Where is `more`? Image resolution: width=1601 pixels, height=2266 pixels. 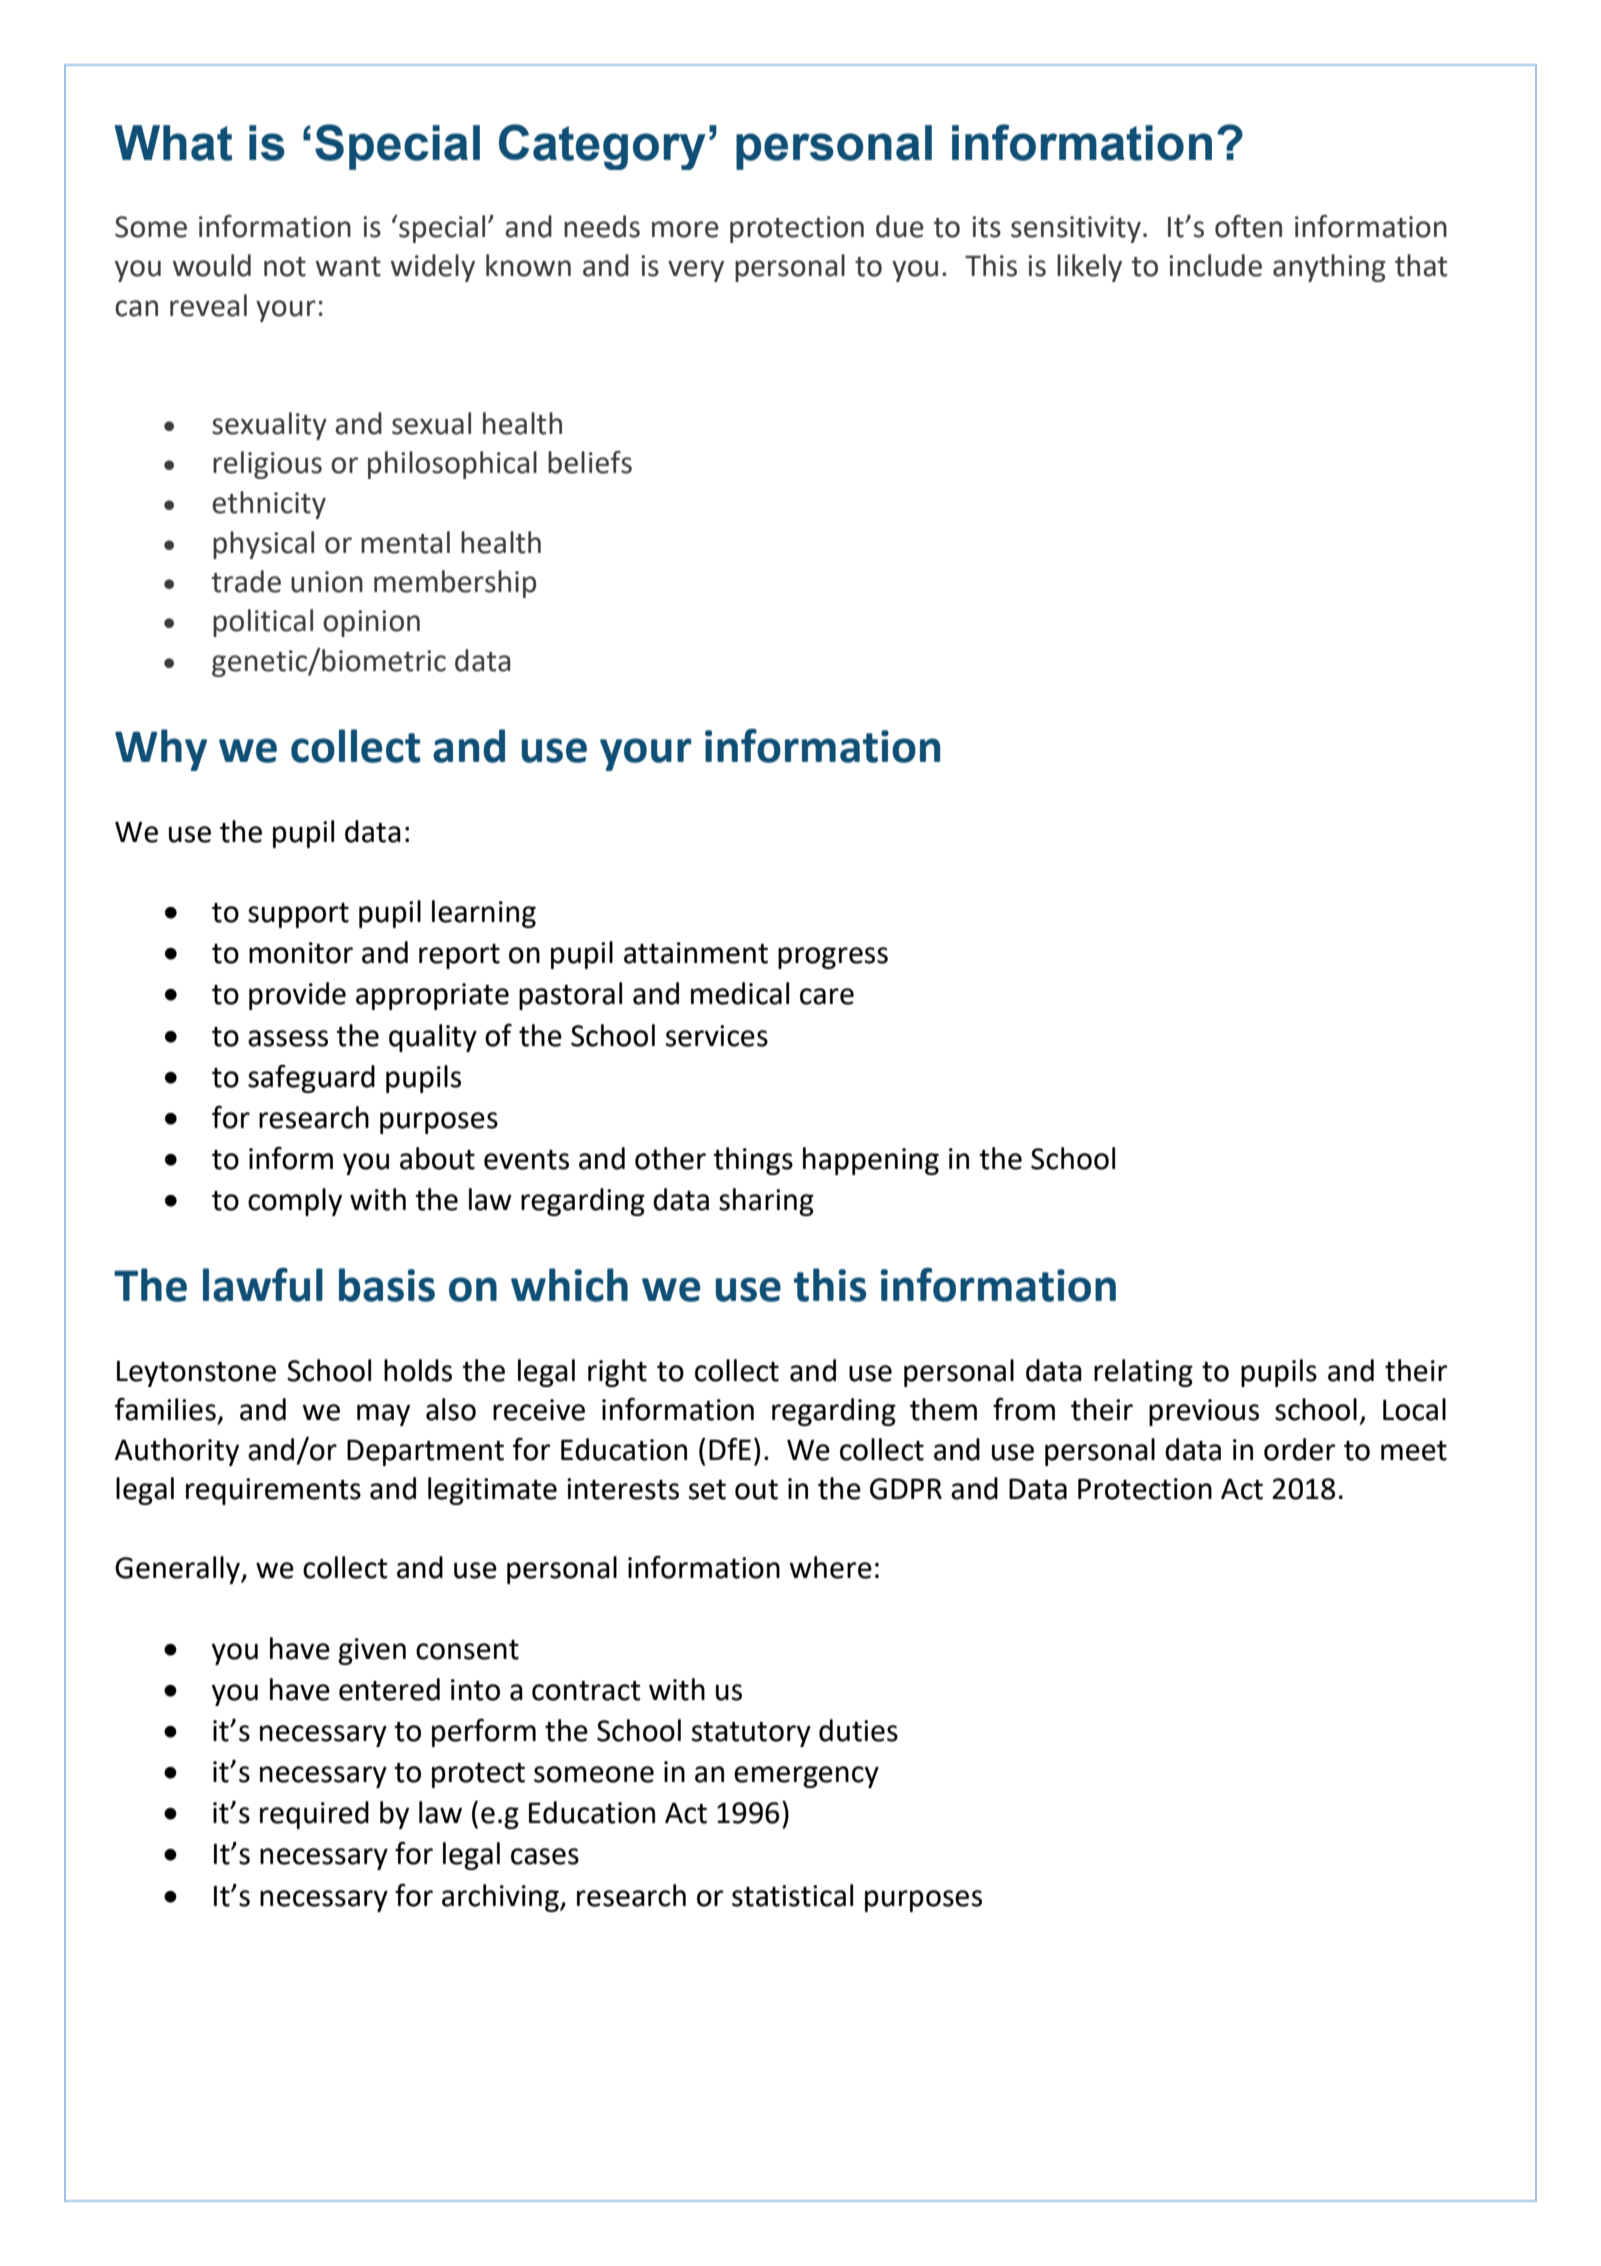
more is located at coordinates (685, 229).
